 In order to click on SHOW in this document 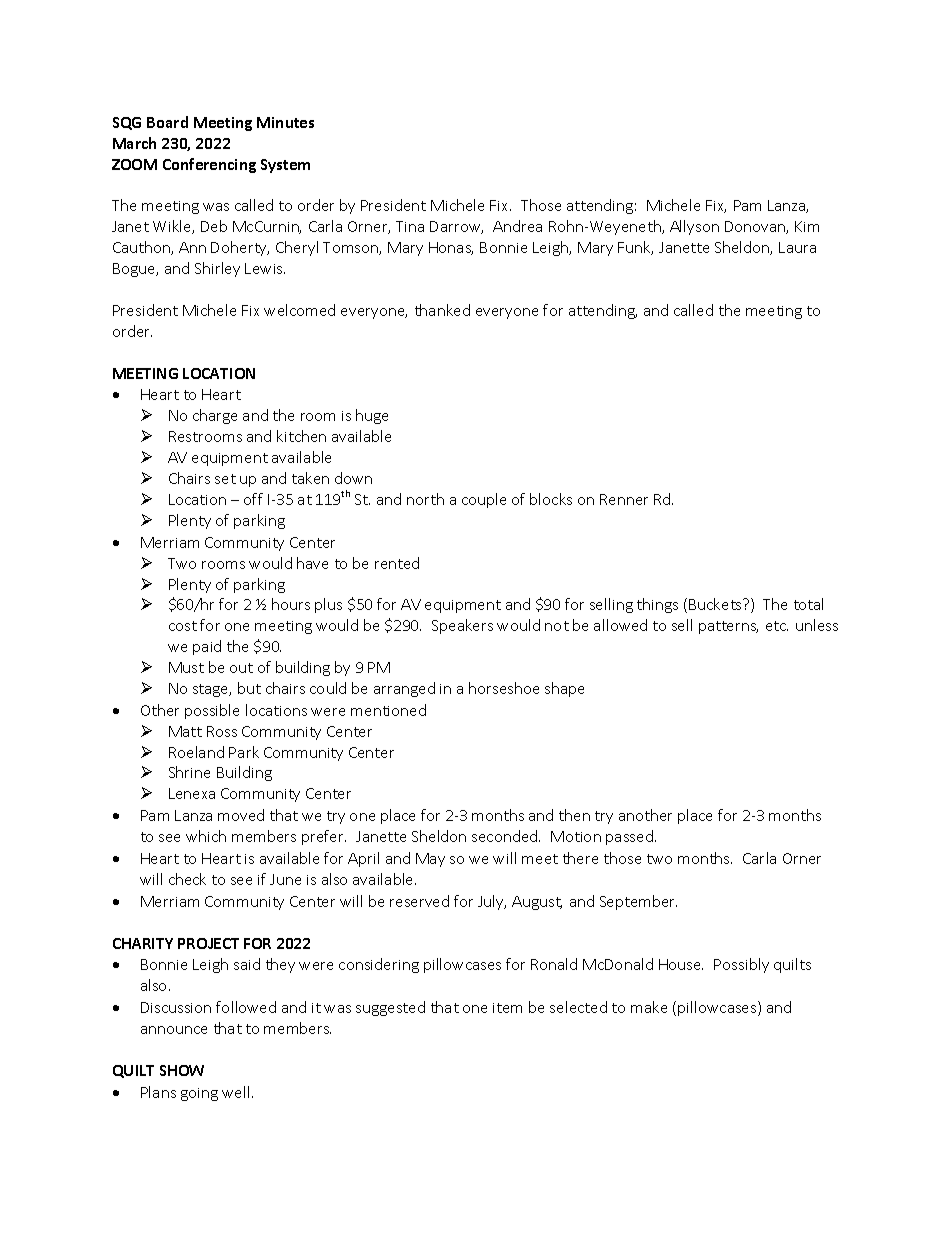, I will do `click(182, 1070)`.
